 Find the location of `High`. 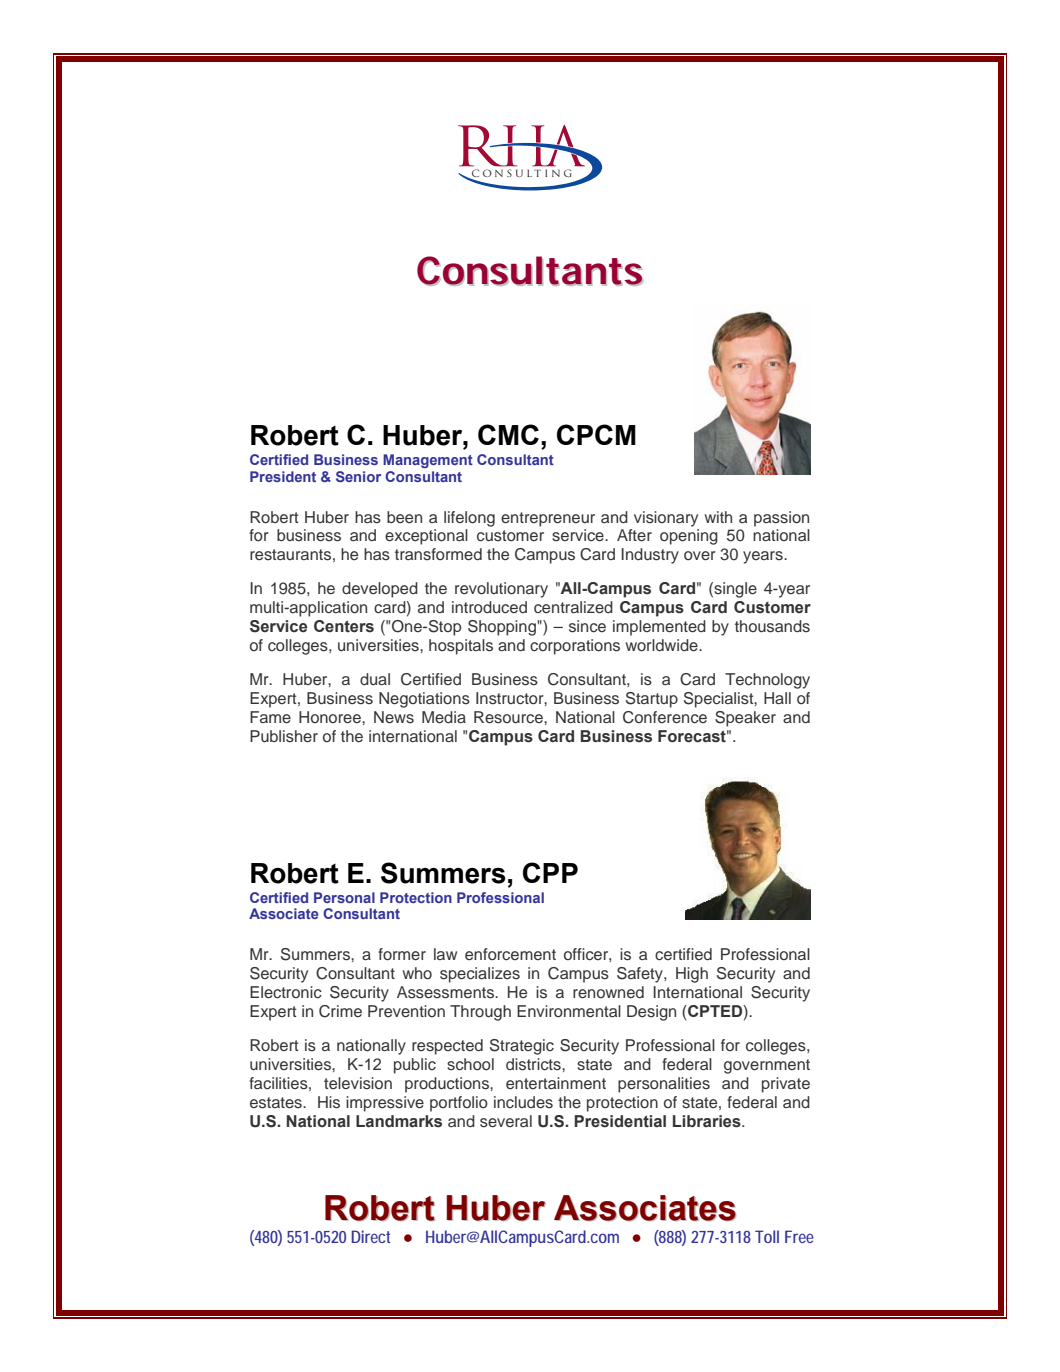

High is located at coordinates (692, 975).
